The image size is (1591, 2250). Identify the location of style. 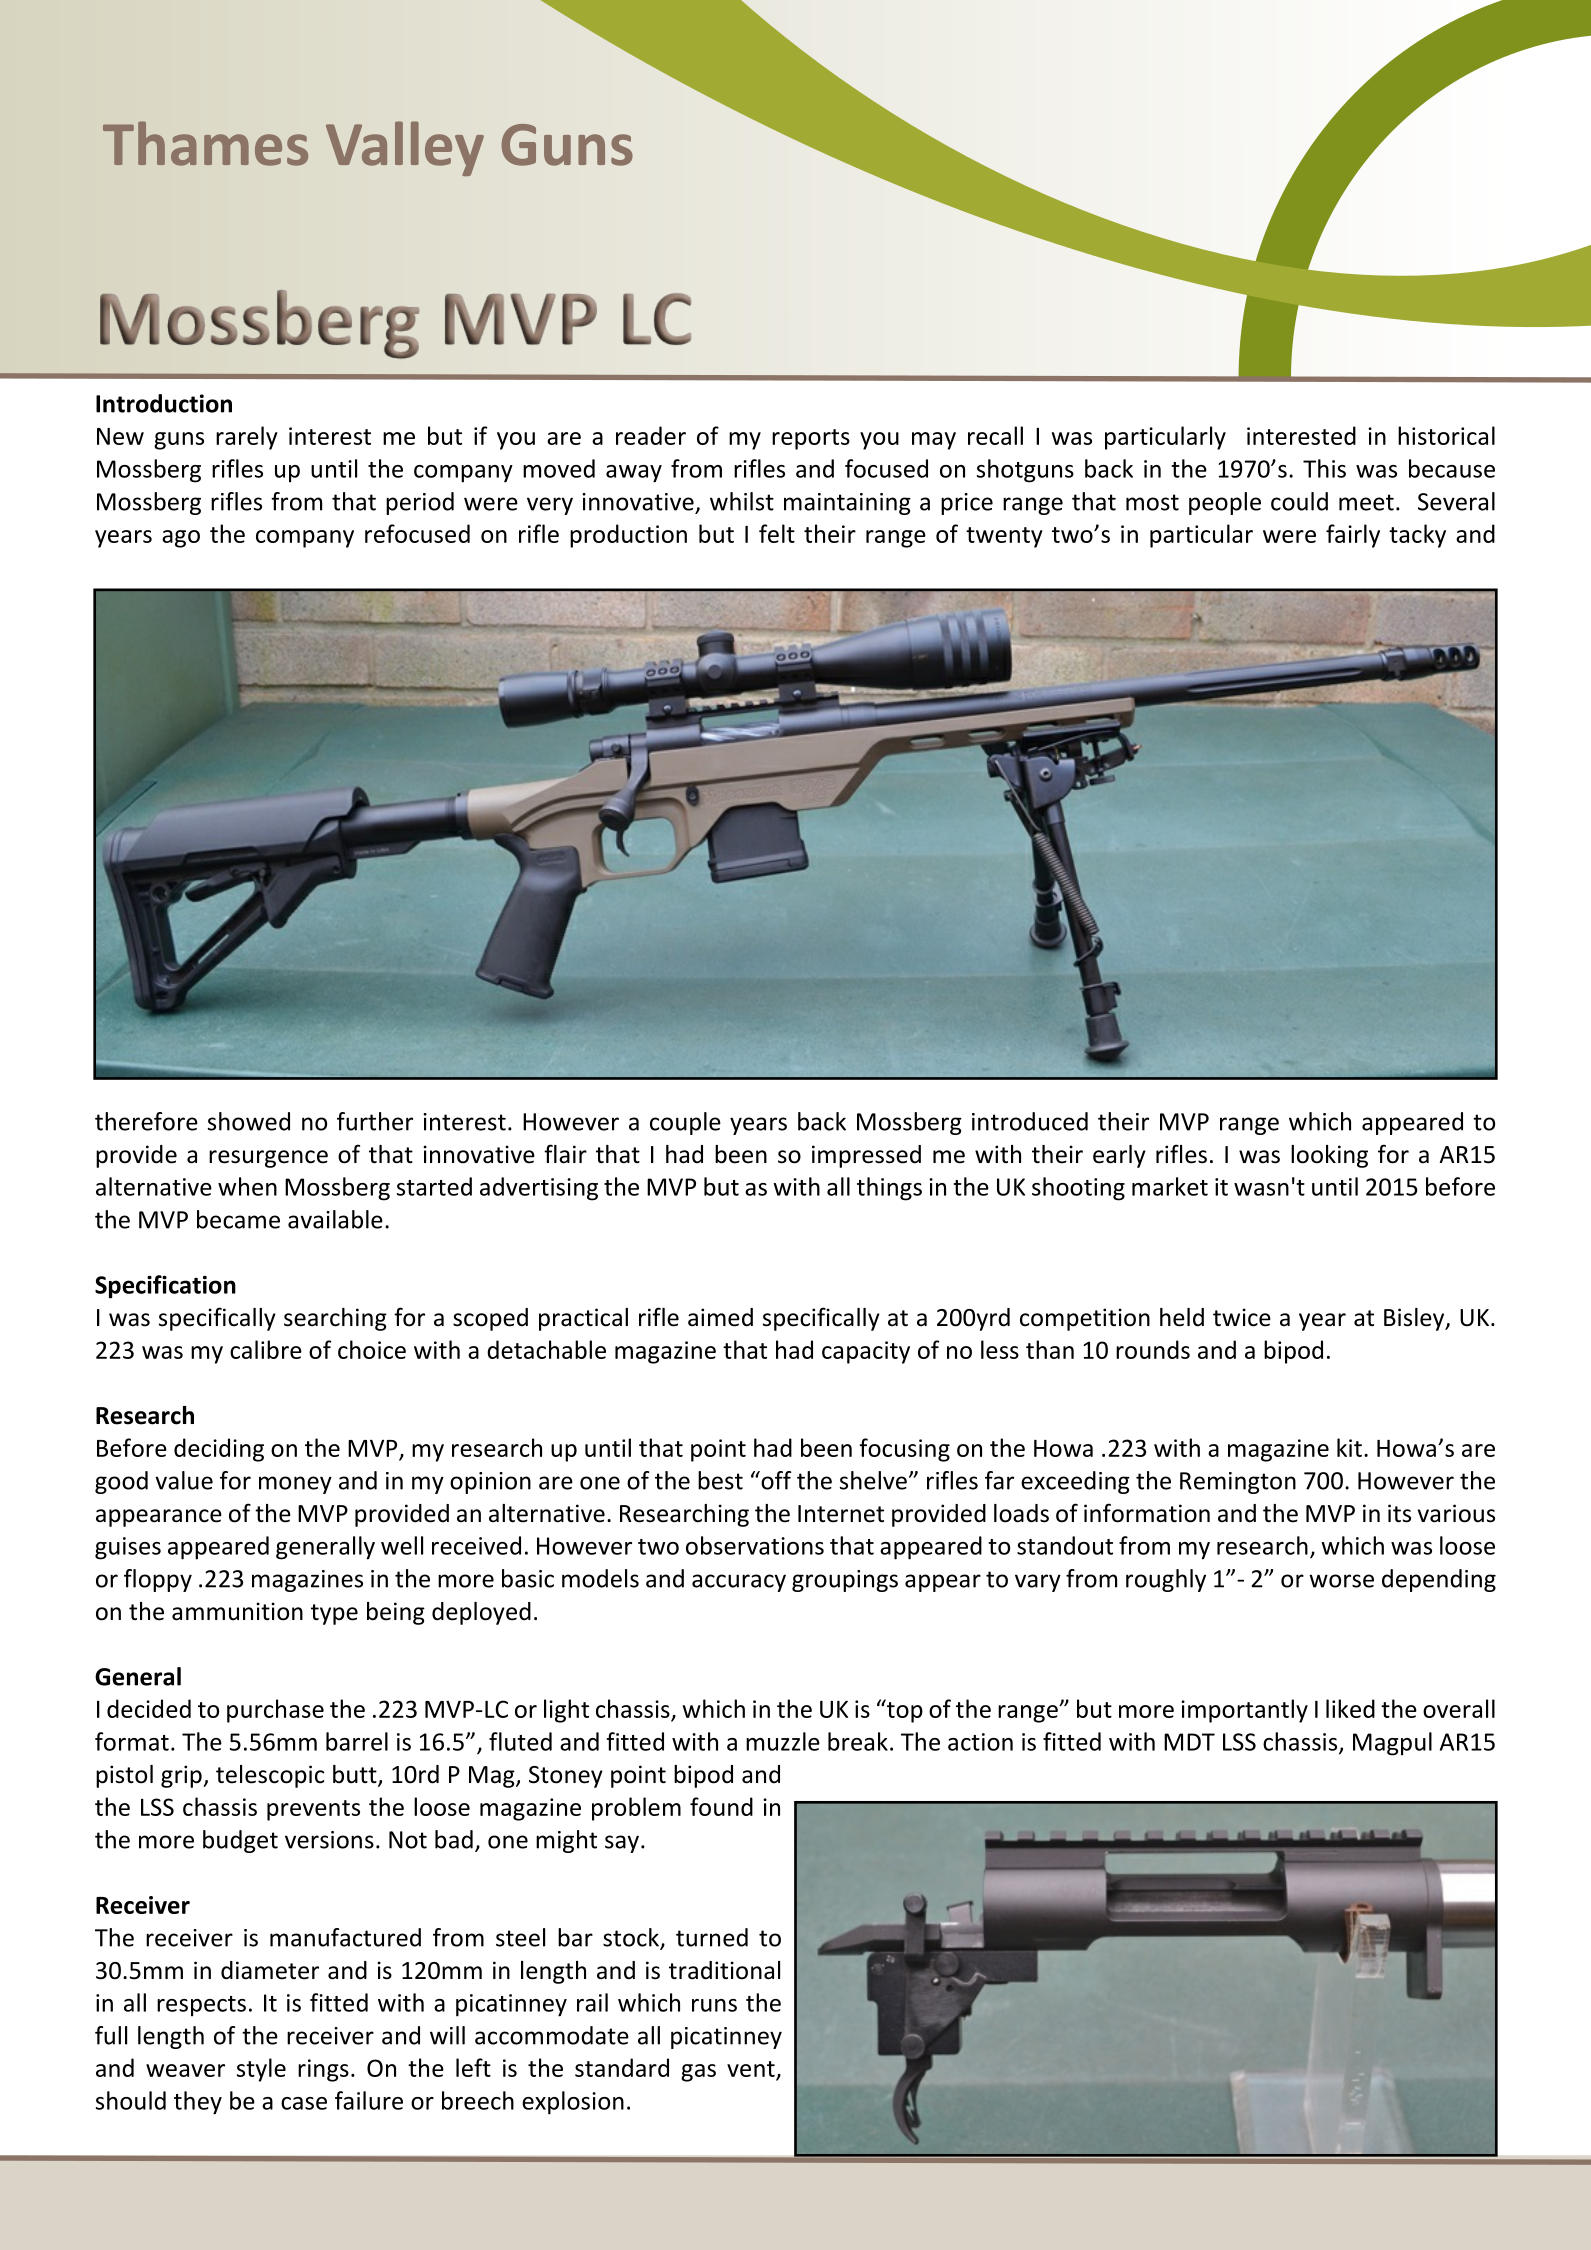
(261, 2070).
